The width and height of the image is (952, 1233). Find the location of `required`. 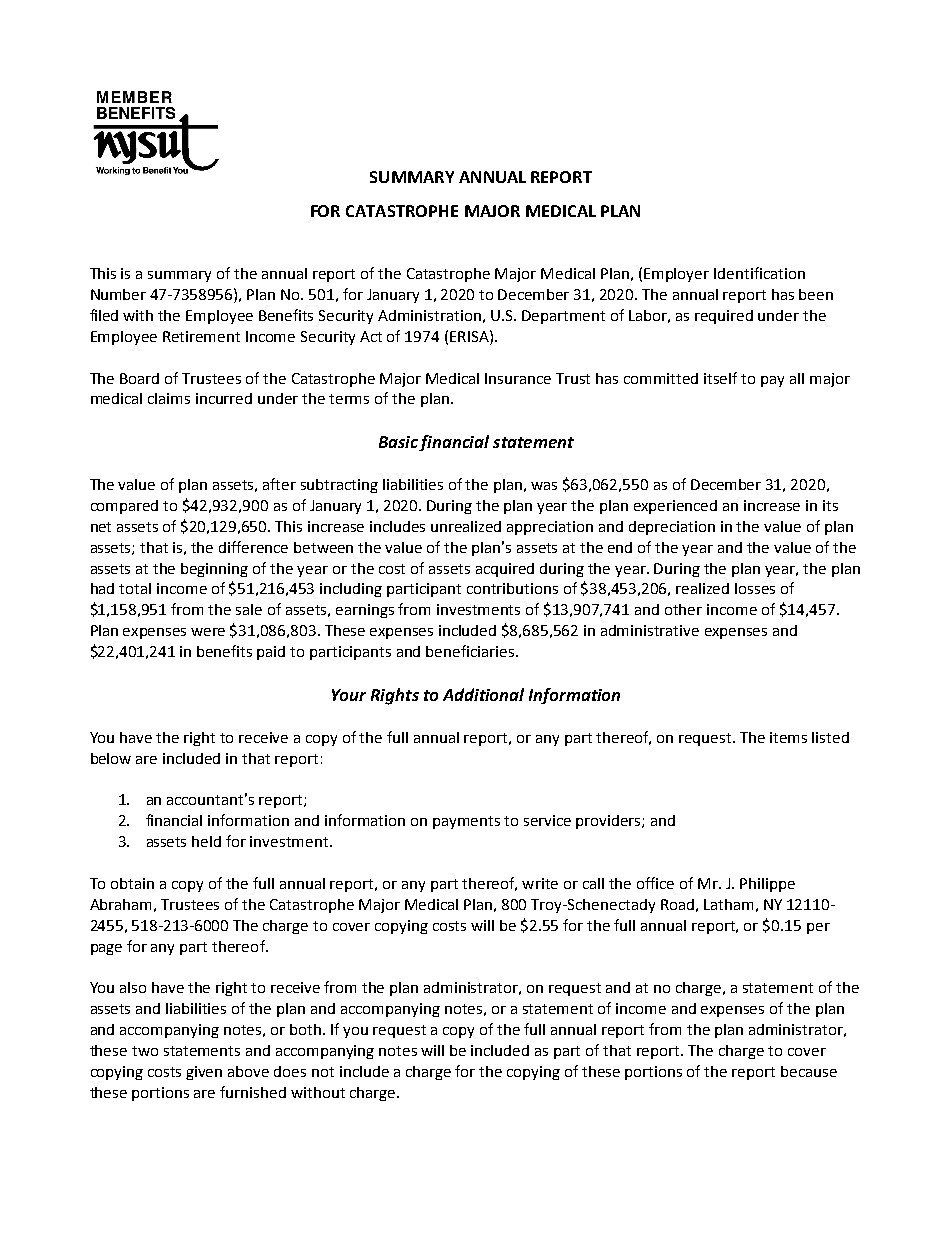

required is located at coordinates (724, 317).
